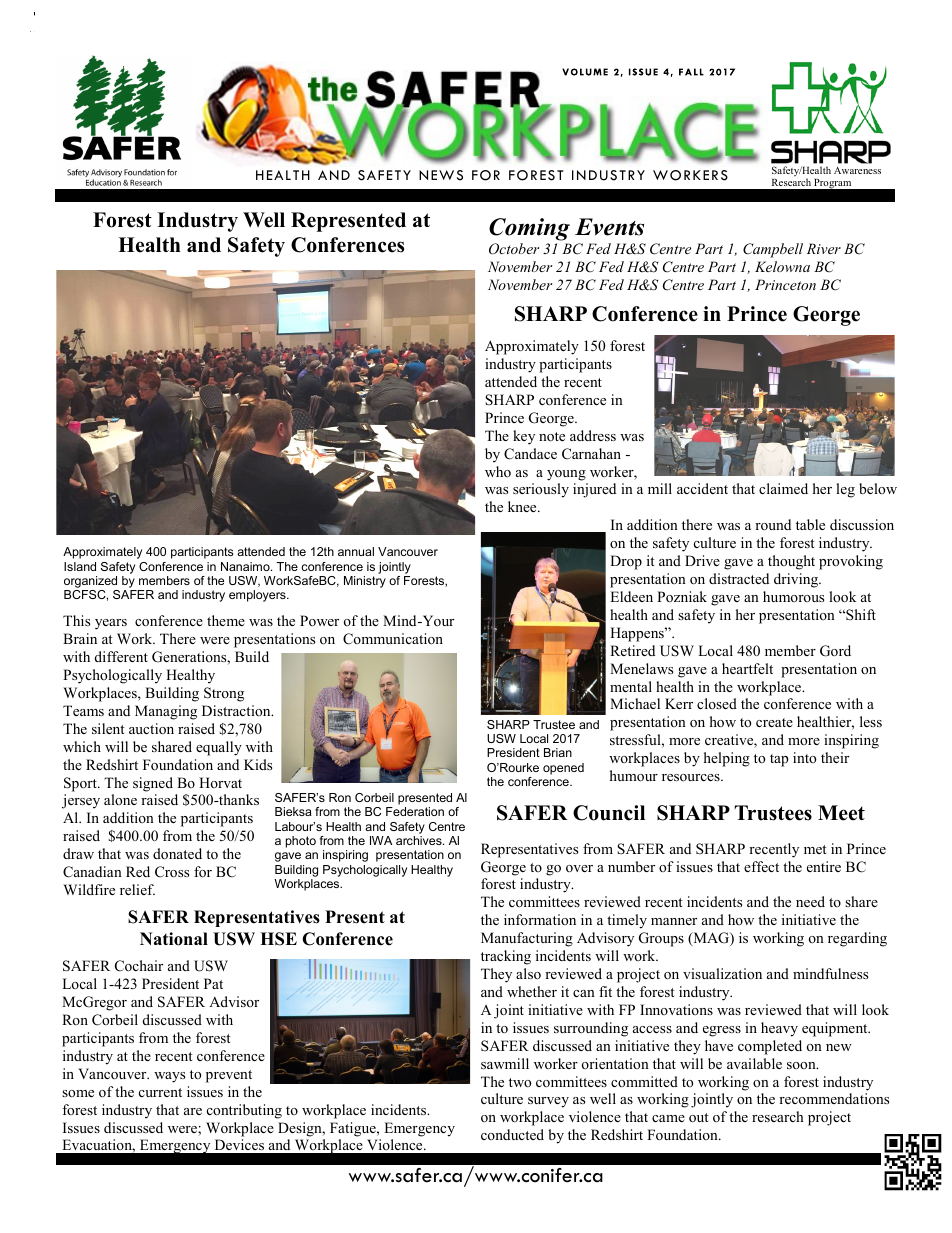  I want to click on heartfelt, so click(747, 668).
